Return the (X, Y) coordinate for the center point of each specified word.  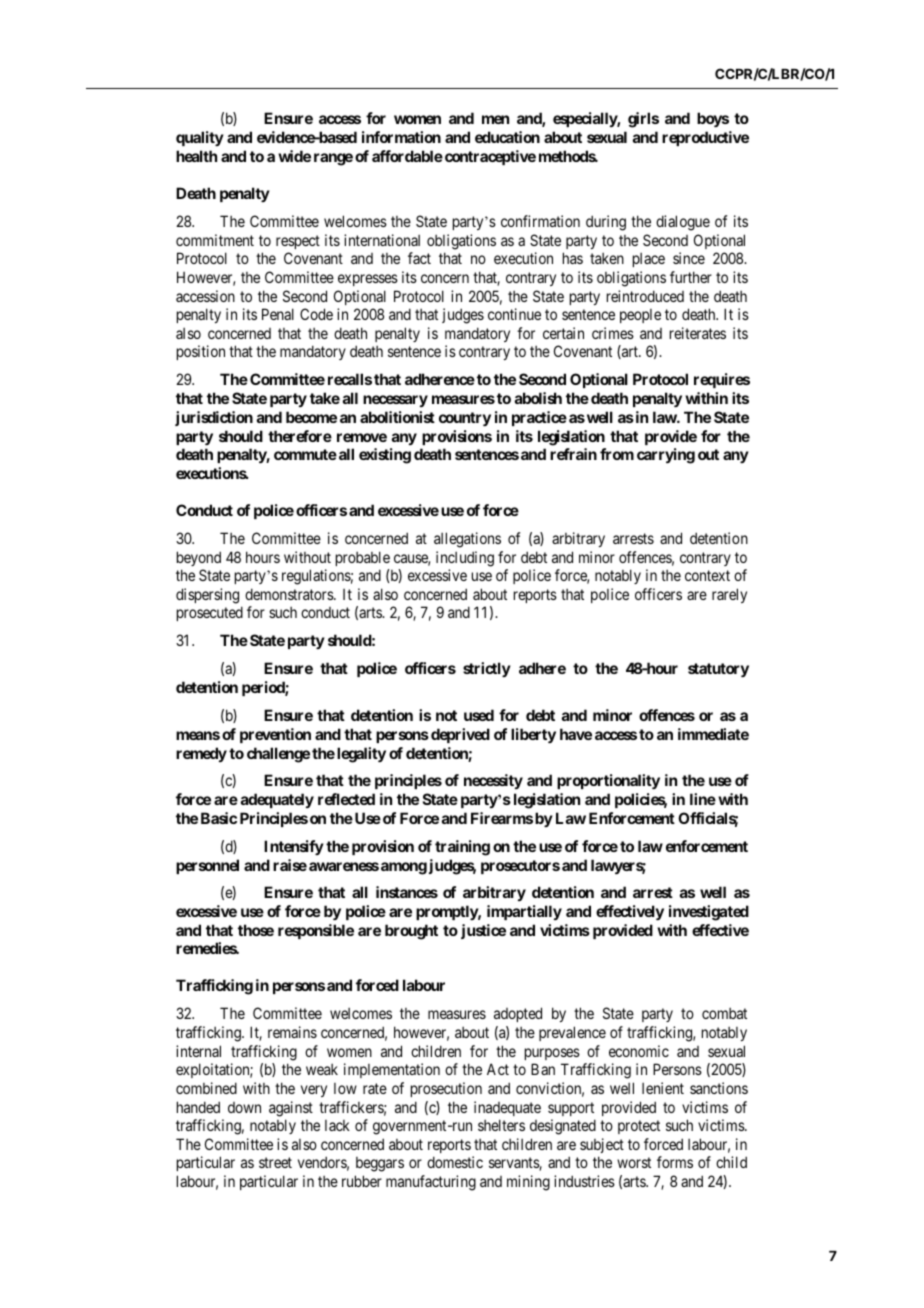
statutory (718, 670)
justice (483, 931)
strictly (487, 669)
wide (294, 156)
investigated (709, 913)
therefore (300, 436)
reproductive (705, 138)
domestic (455, 1162)
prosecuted (210, 613)
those (256, 930)
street (275, 1163)
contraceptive (490, 157)
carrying (666, 456)
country (465, 419)
